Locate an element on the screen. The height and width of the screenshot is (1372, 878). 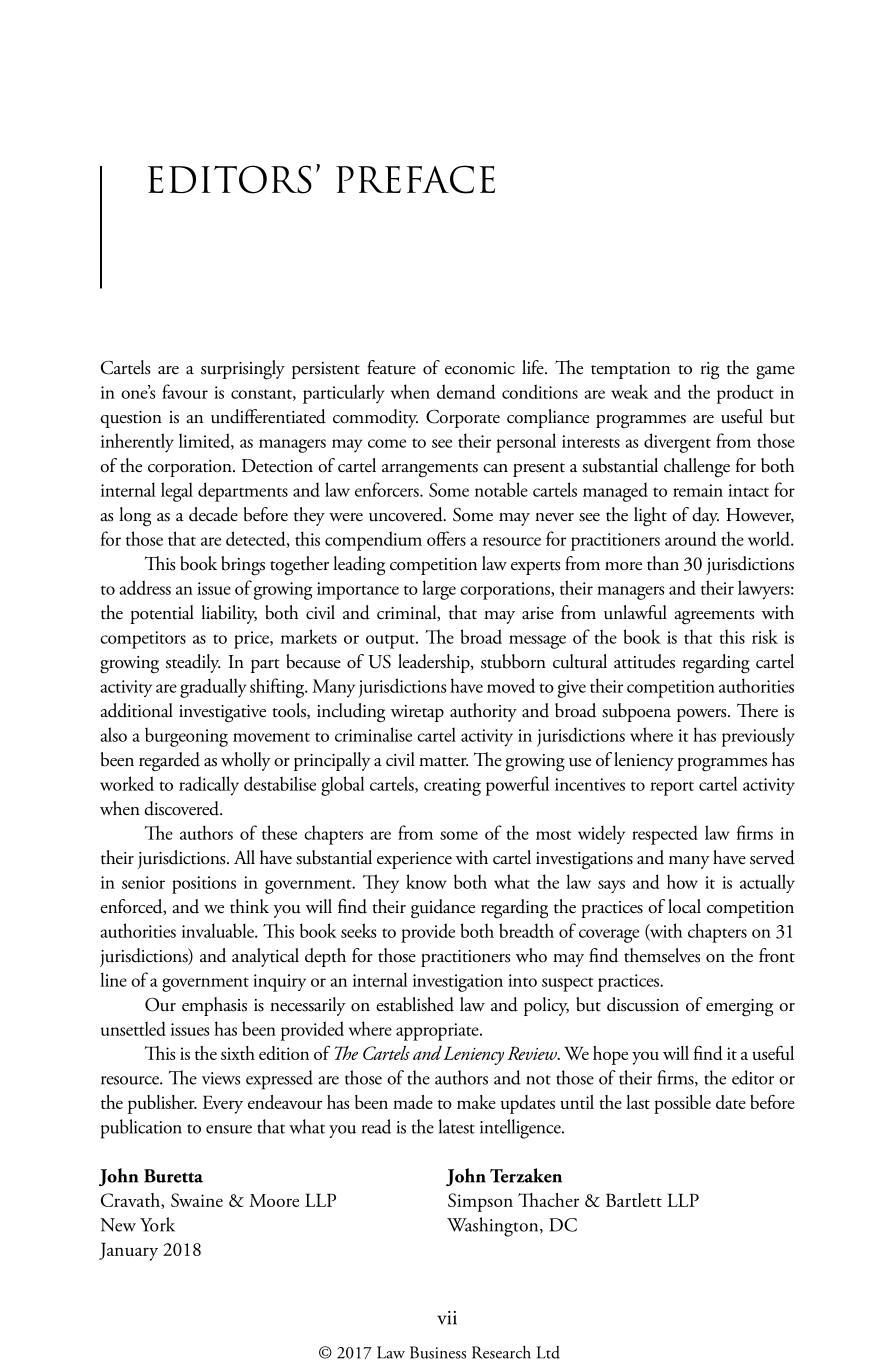
January is located at coordinates (128, 1251).
